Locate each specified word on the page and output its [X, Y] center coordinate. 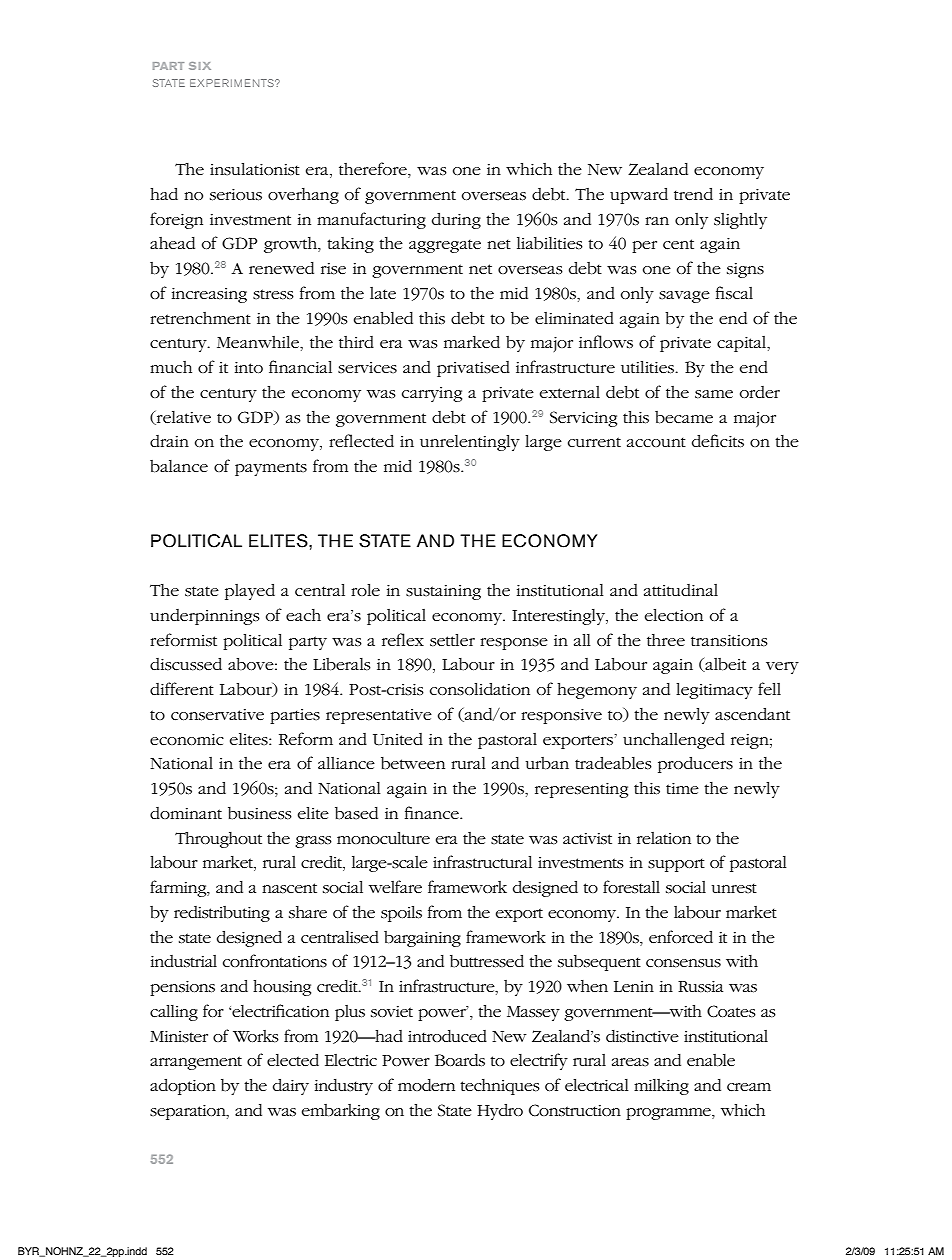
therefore [374, 170]
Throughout [218, 840]
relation [664, 838]
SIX [200, 66]
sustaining [443, 592]
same [714, 394]
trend [693, 194]
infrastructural [482, 862]
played [250, 592]
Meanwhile [259, 342]
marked [472, 342]
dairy [291, 1087]
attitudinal [681, 590]
